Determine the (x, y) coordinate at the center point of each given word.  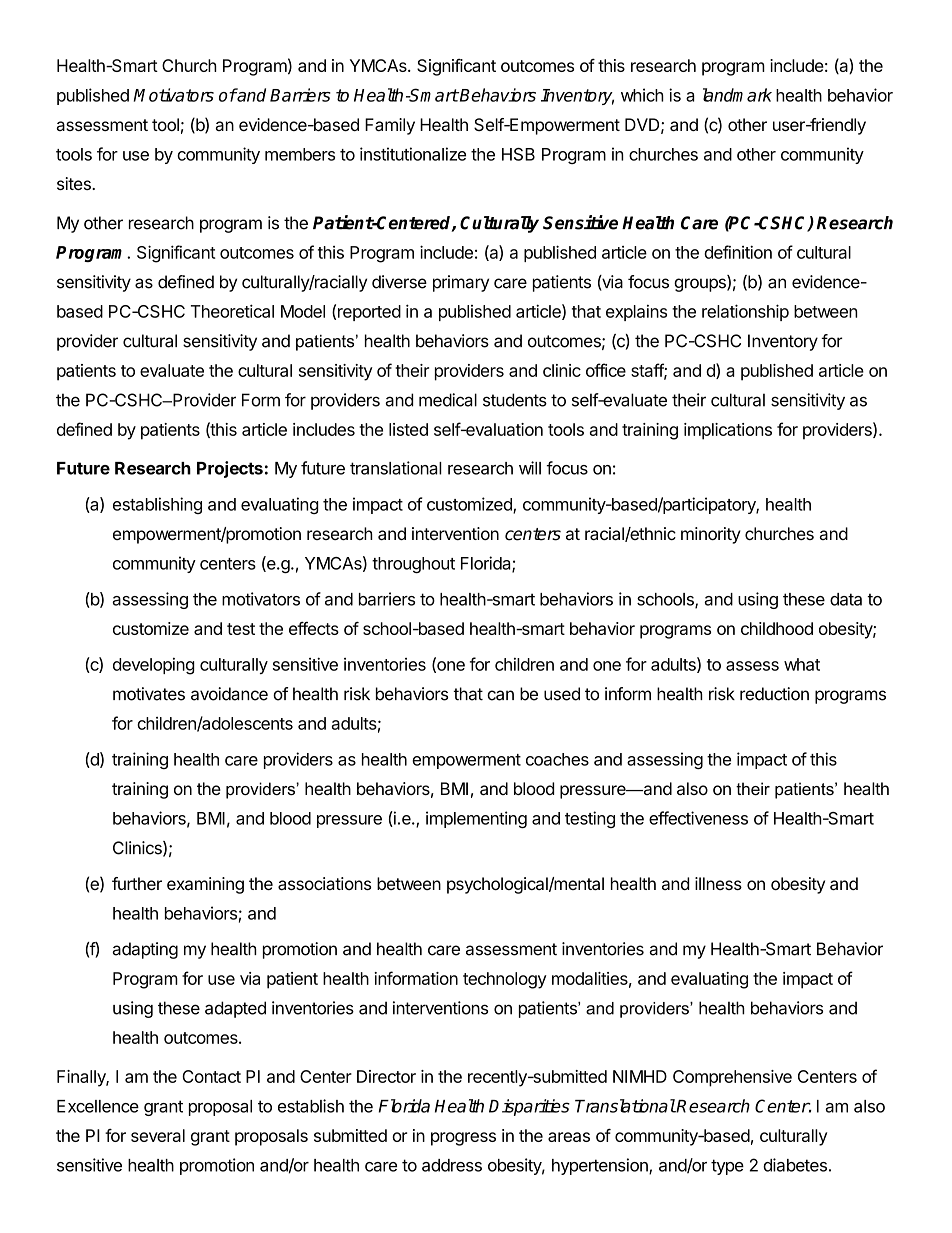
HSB (518, 154)
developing (154, 666)
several (158, 1135)
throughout (413, 565)
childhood (777, 628)
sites (75, 183)
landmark (737, 95)
